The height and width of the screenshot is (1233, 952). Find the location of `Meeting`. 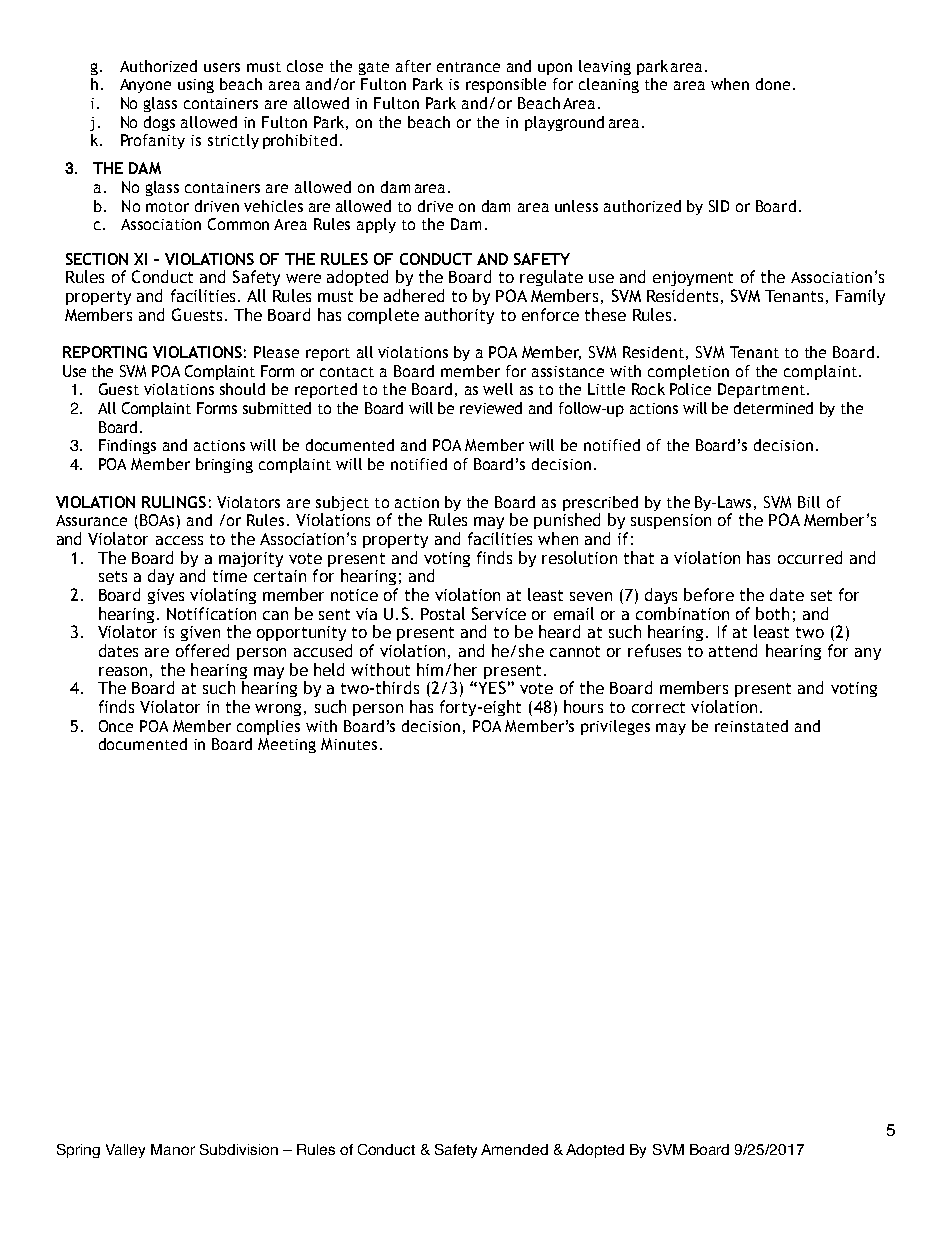

Meeting is located at coordinates (287, 745).
